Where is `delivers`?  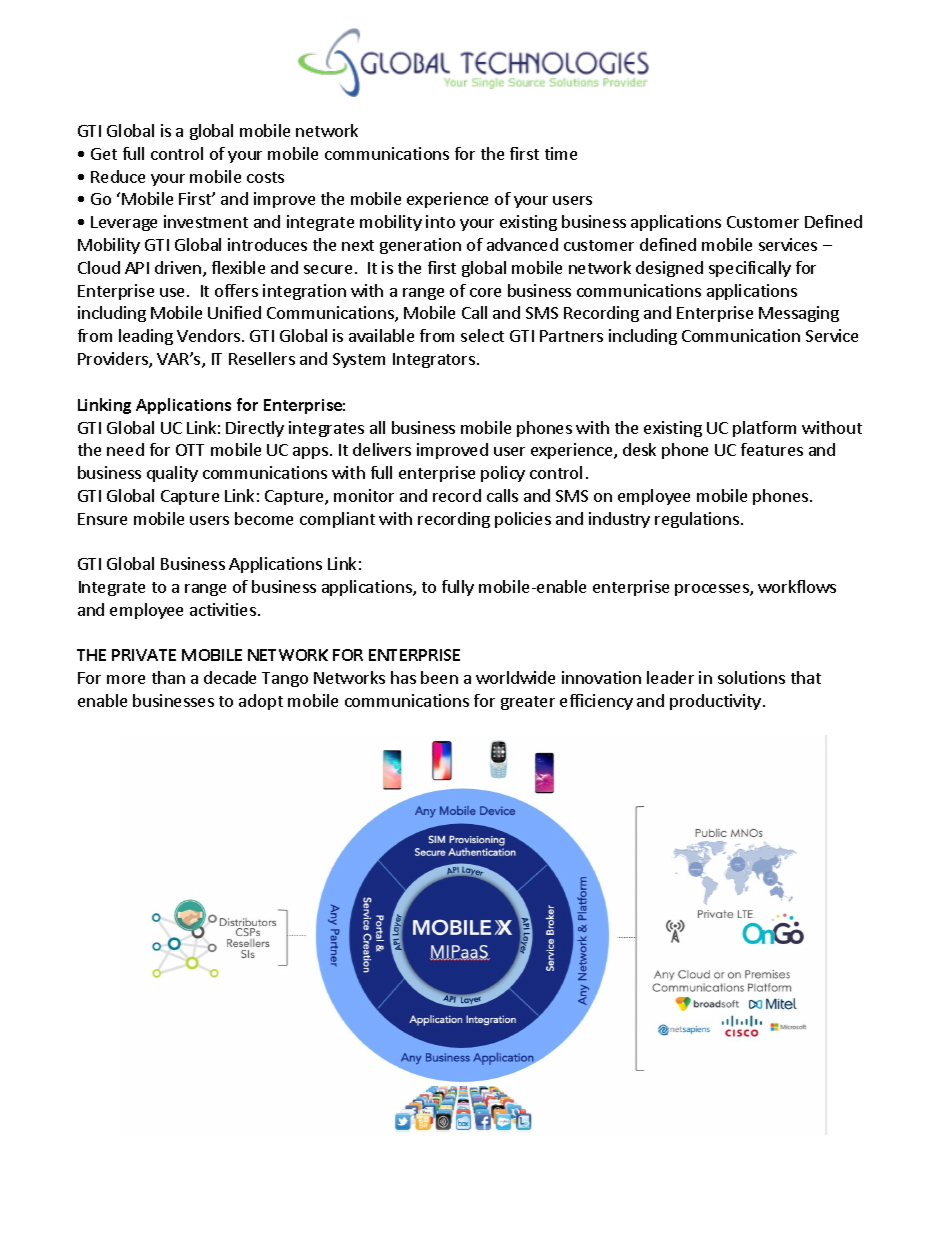 delivers is located at coordinates (382, 449).
